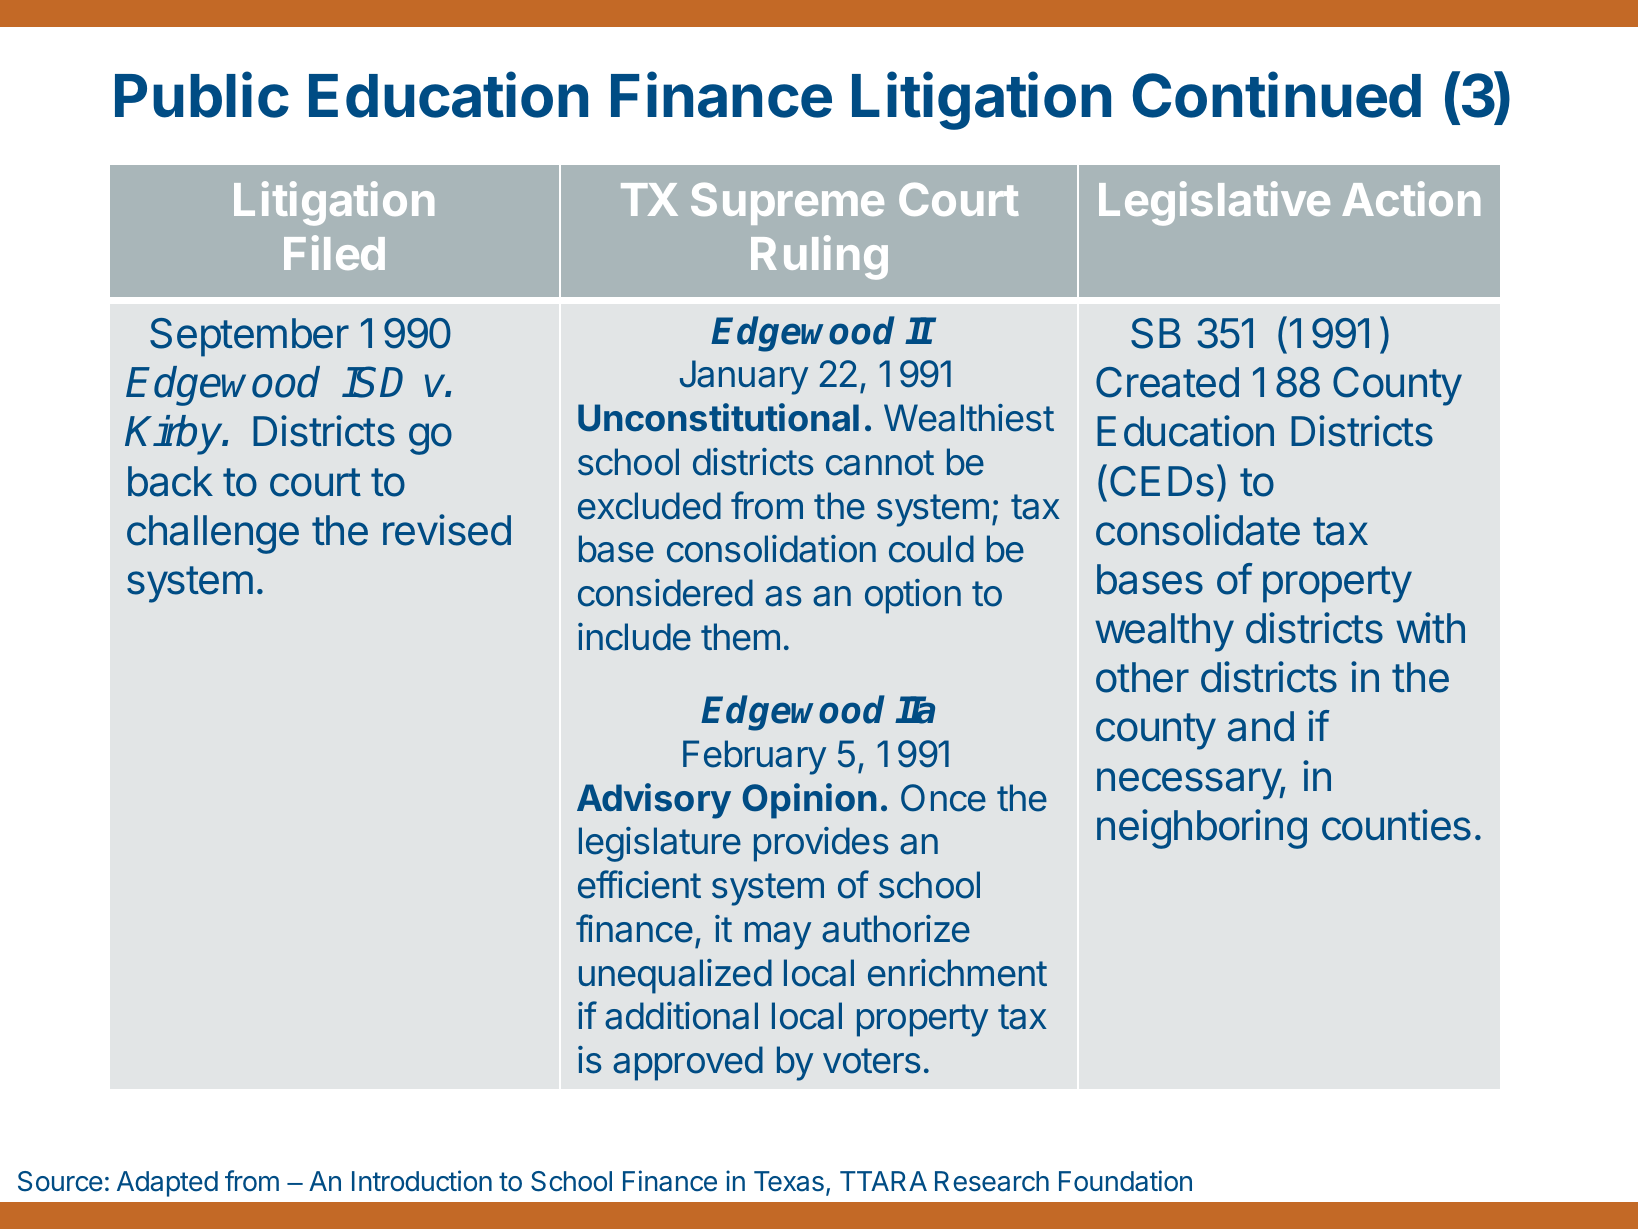  Describe the element at coordinates (778, 936) in the image. I see `may` at that location.
